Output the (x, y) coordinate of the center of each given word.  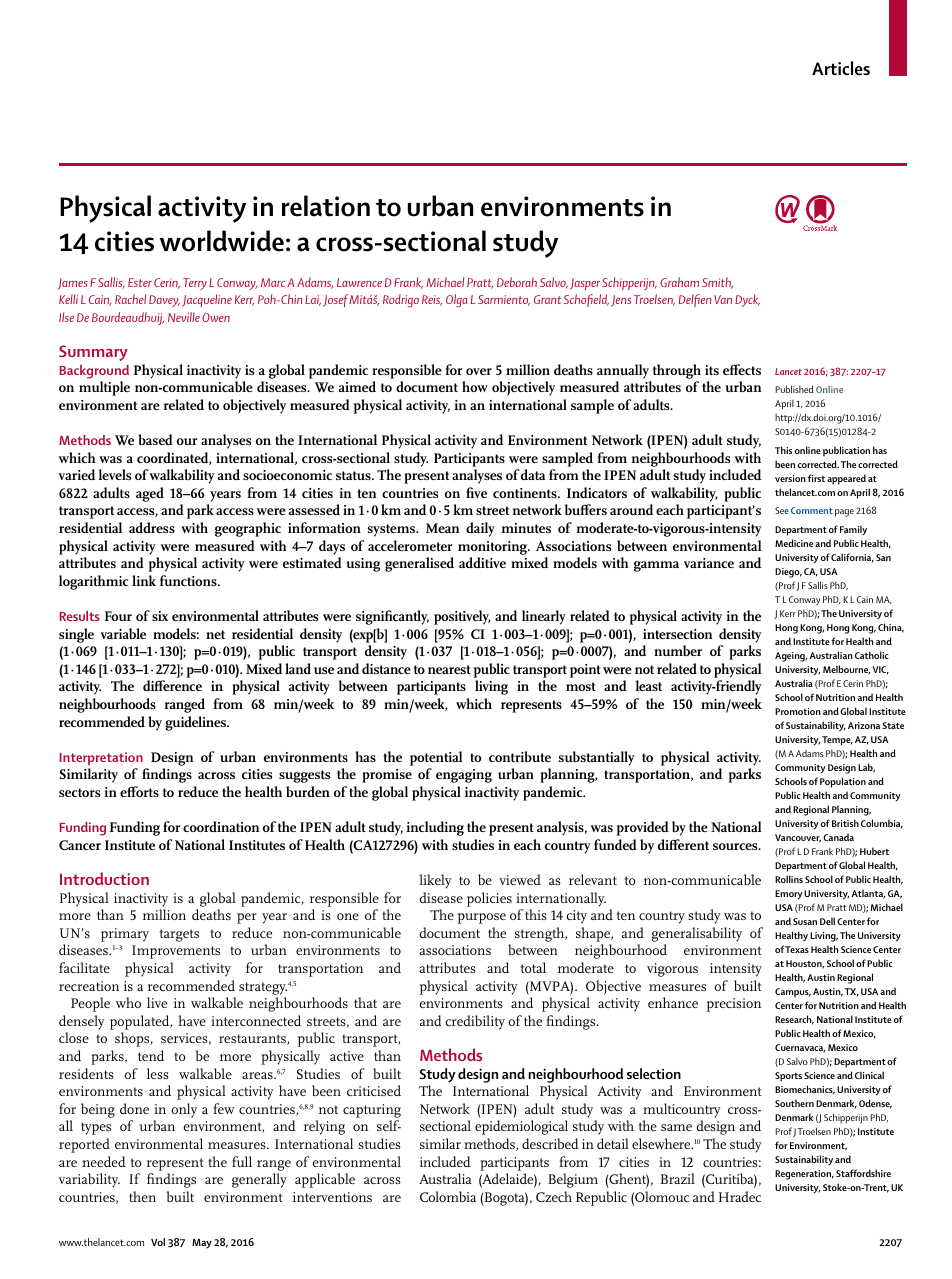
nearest (449, 669)
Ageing (791, 657)
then (142, 1196)
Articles (841, 68)
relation (326, 206)
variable (123, 633)
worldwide (222, 241)
